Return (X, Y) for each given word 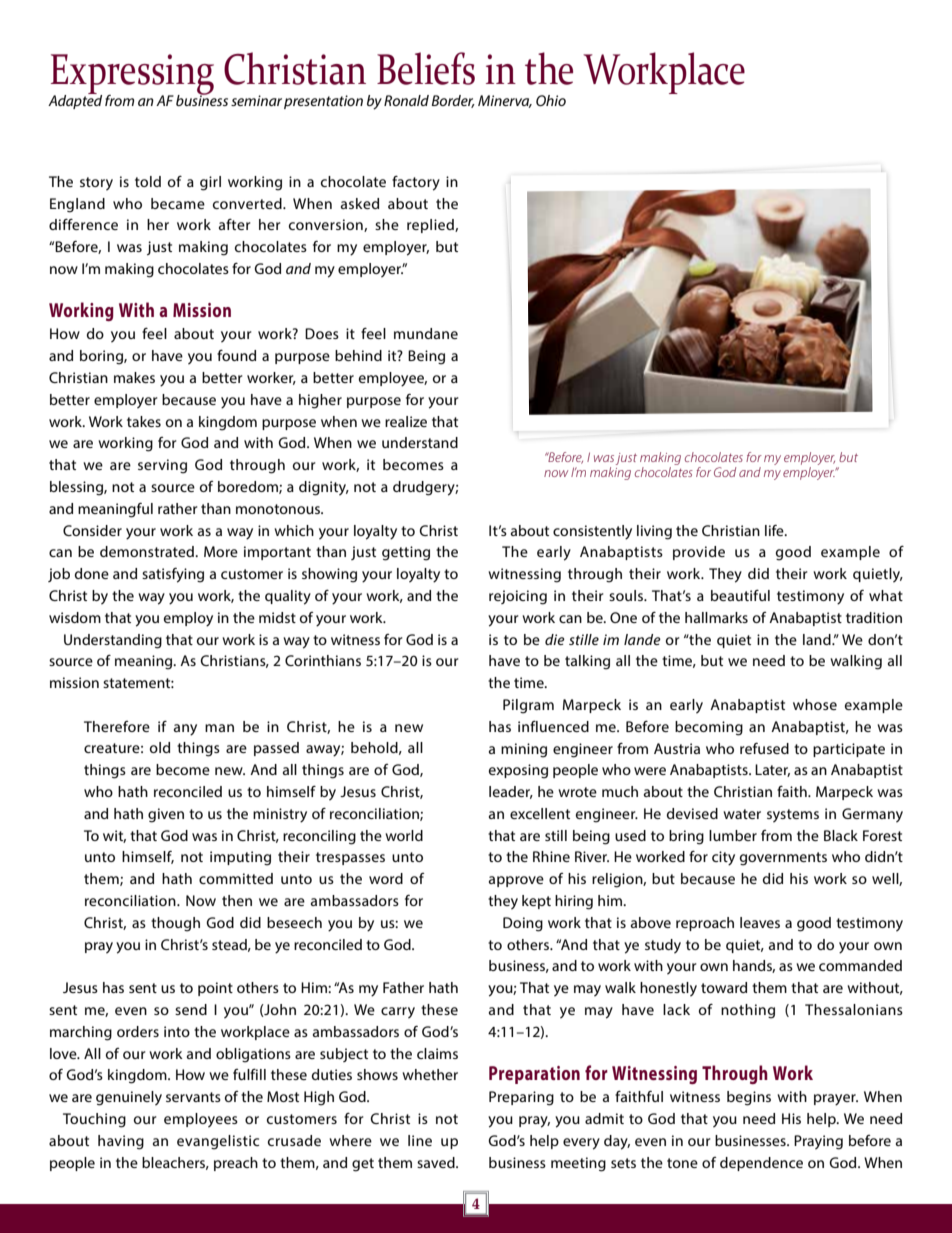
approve (516, 881)
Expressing (132, 75)
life (775, 530)
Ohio (551, 100)
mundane (426, 333)
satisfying (173, 575)
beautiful (740, 595)
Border (453, 101)
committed (236, 878)
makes (134, 377)
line (420, 1140)
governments (783, 859)
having (121, 1142)
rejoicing (518, 597)
